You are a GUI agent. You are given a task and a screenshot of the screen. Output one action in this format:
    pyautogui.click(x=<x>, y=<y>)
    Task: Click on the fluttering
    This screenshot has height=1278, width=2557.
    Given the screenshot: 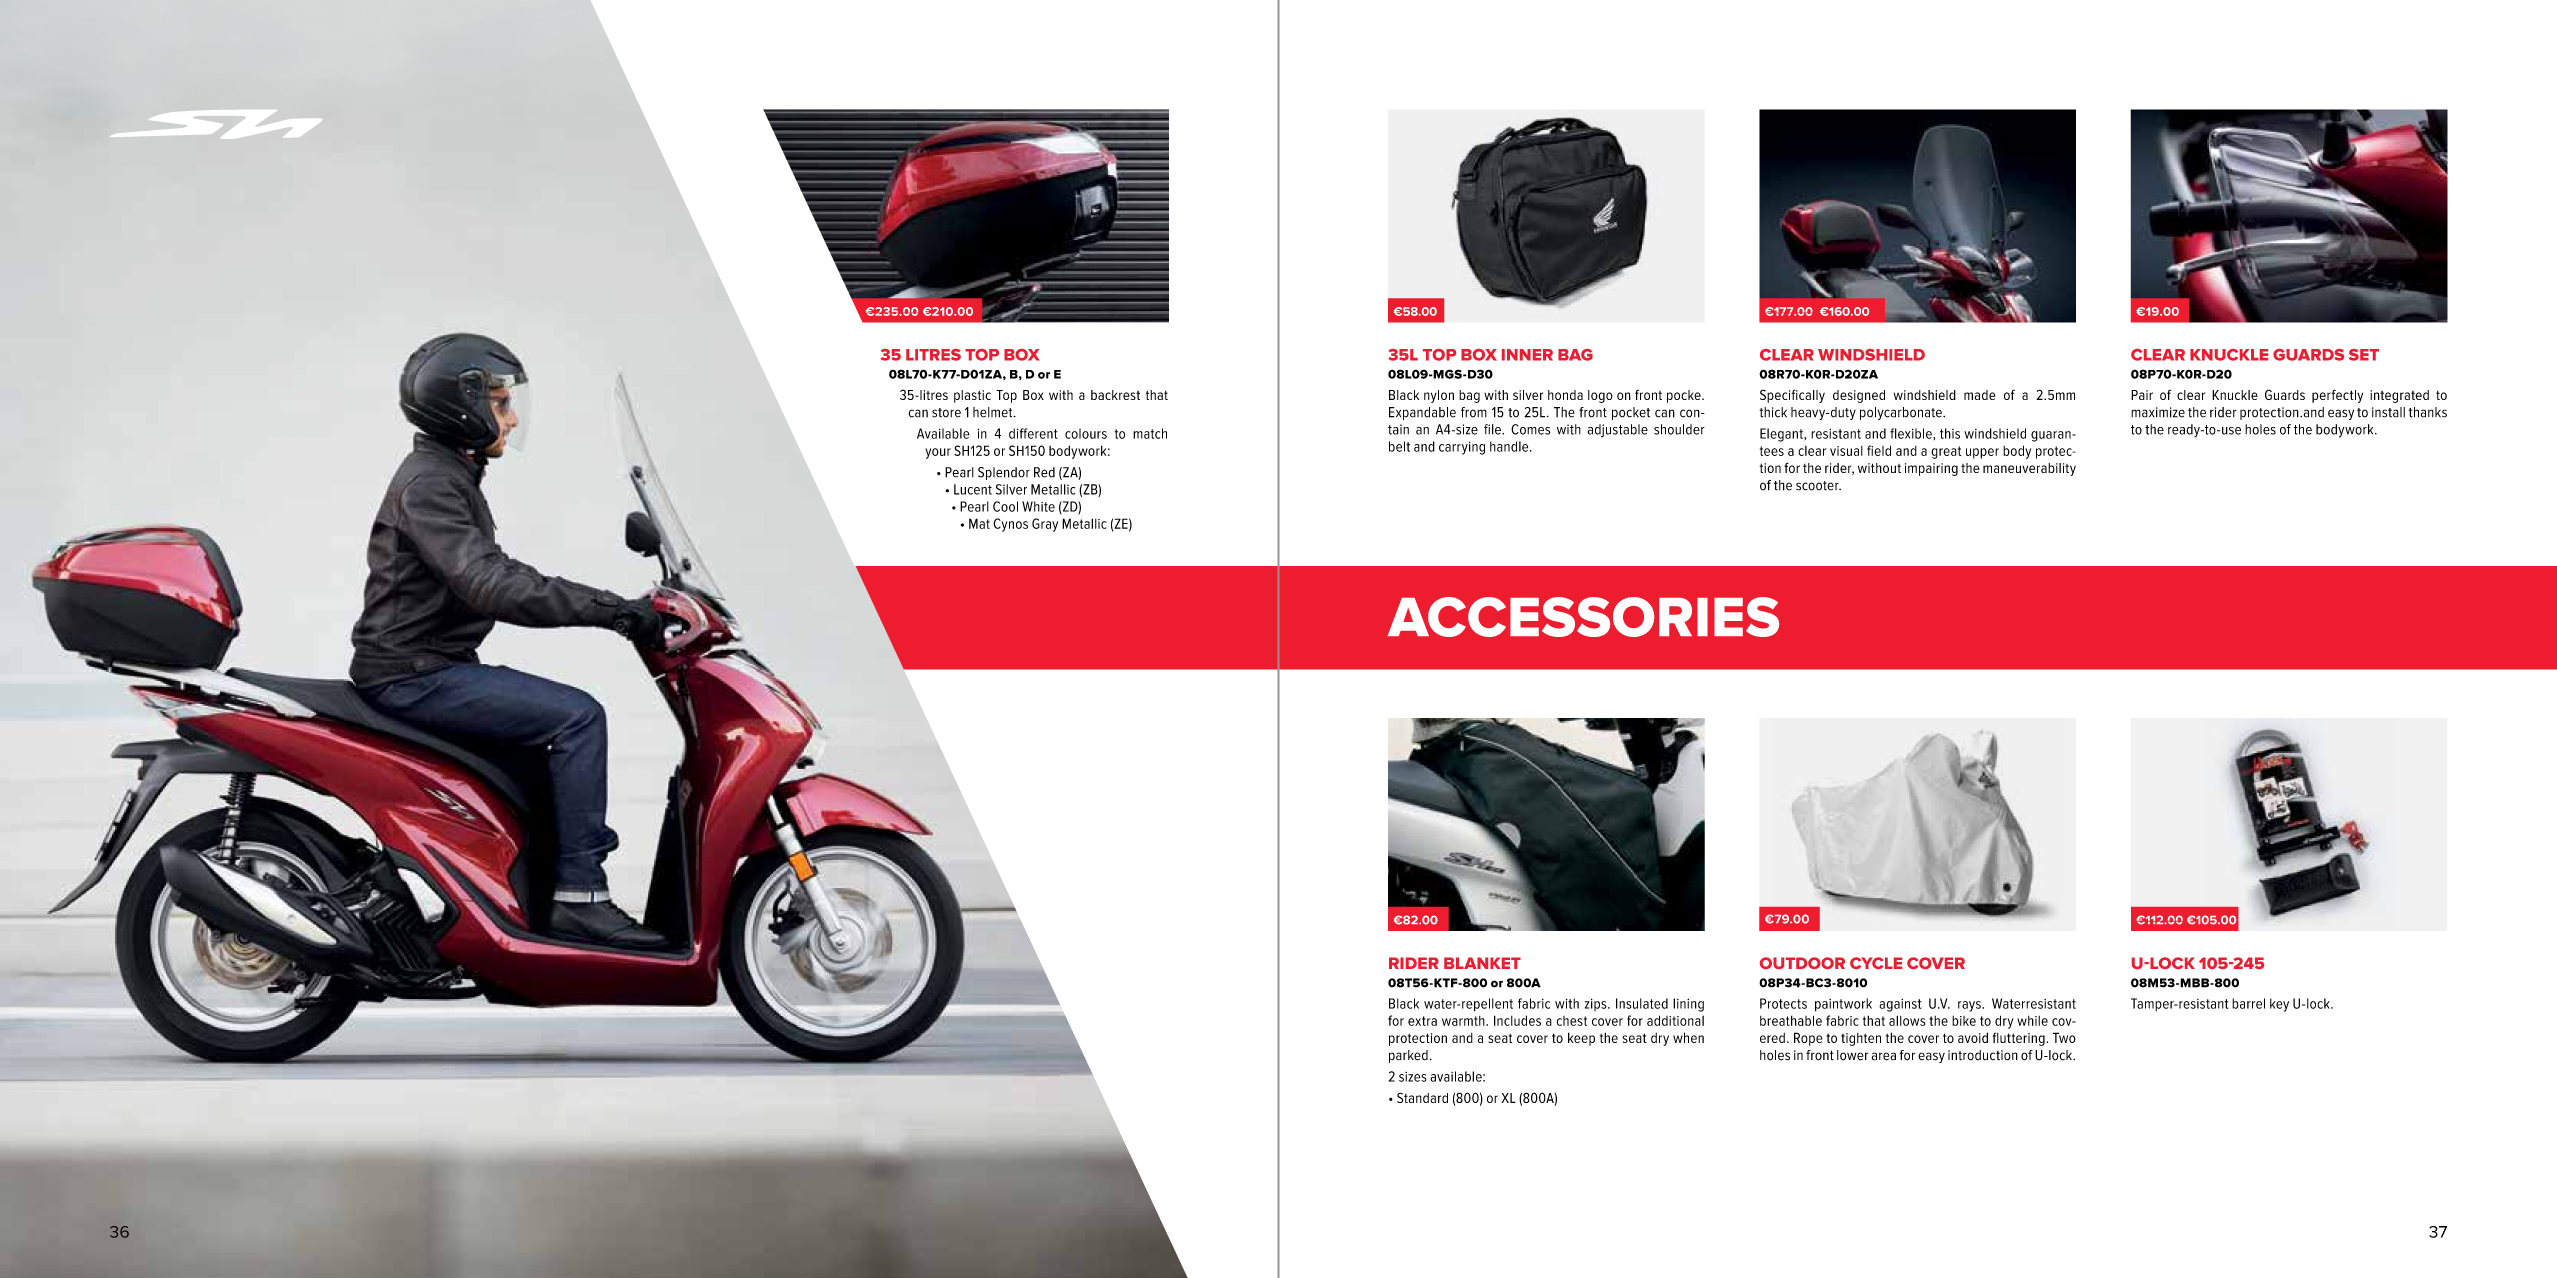 What is the action you would take?
    pyautogui.click(x=2020, y=1039)
